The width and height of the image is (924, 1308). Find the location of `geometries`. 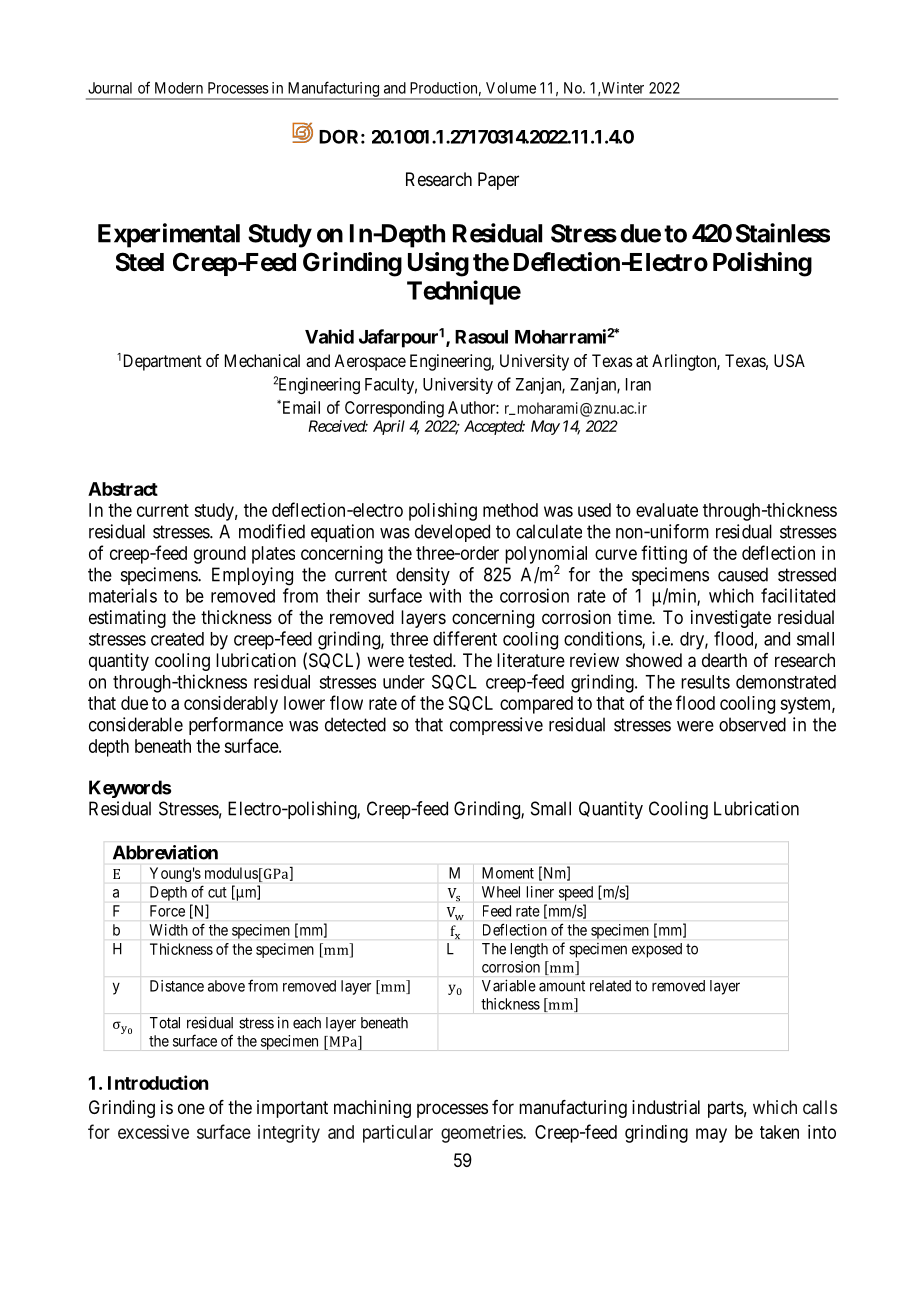

geometries is located at coordinates (482, 1134).
